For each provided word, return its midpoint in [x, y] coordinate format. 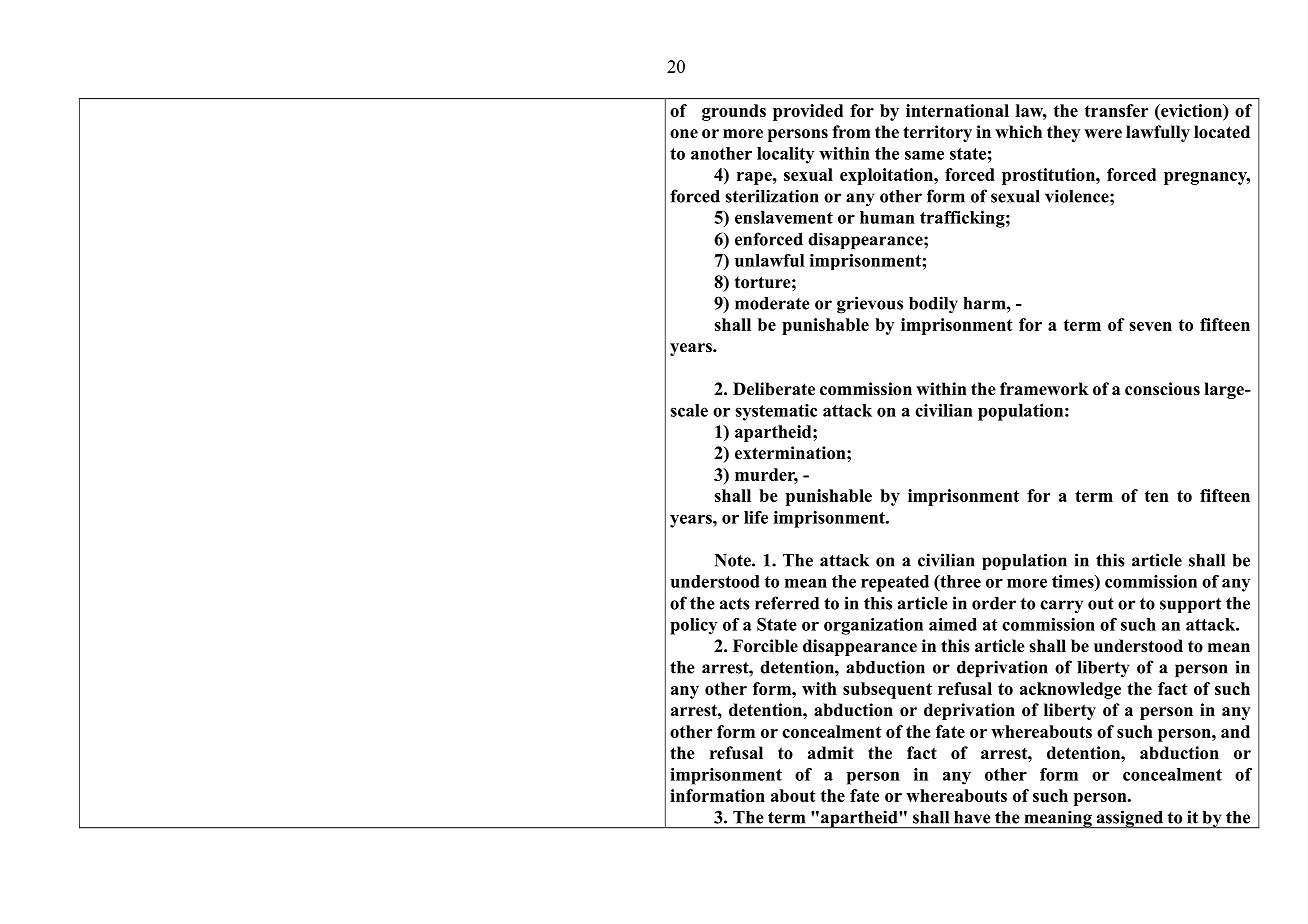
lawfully [1158, 133]
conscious [1162, 389]
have [972, 817]
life [756, 517]
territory [937, 133]
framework [1044, 389]
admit [831, 753]
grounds [734, 112]
